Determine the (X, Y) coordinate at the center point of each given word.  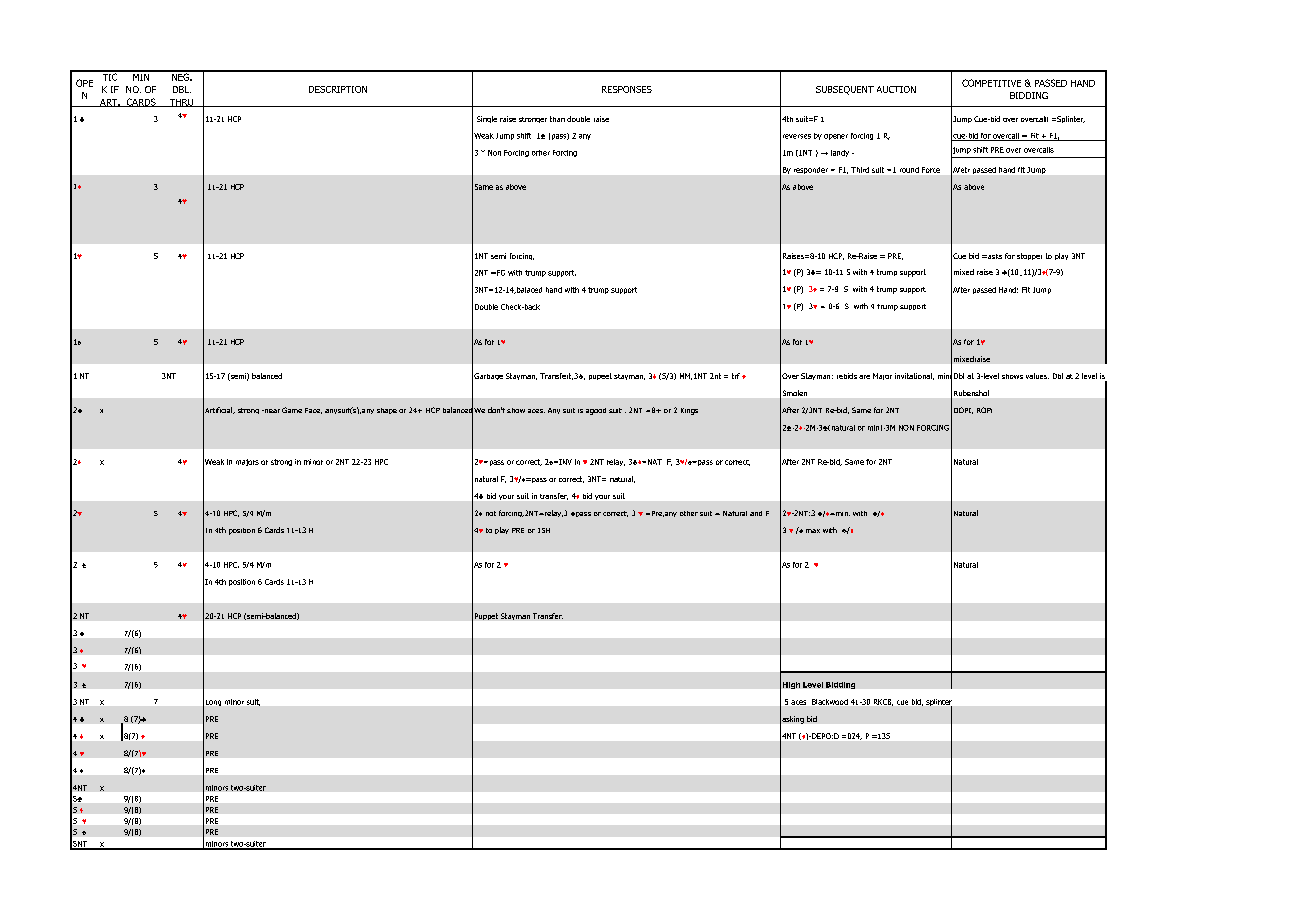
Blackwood (830, 702)
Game (292, 410)
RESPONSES (627, 89)
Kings (689, 411)
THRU (181, 103)
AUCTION (896, 89)
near (271, 411)
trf (736, 376)
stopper (1029, 256)
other (689, 513)
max (813, 531)
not (491, 513)
